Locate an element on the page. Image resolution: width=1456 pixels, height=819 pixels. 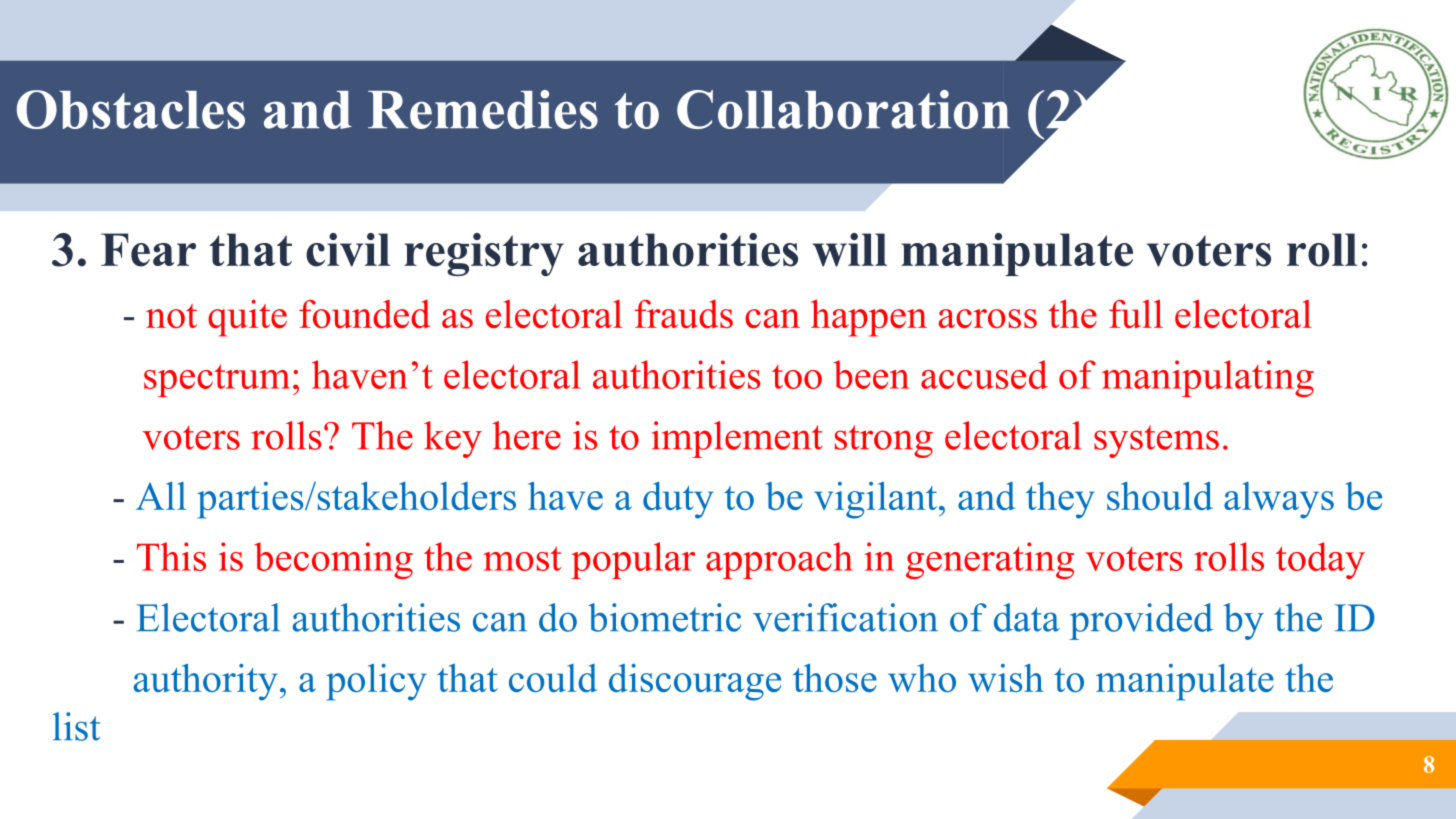
biometric is located at coordinates (664, 617).
